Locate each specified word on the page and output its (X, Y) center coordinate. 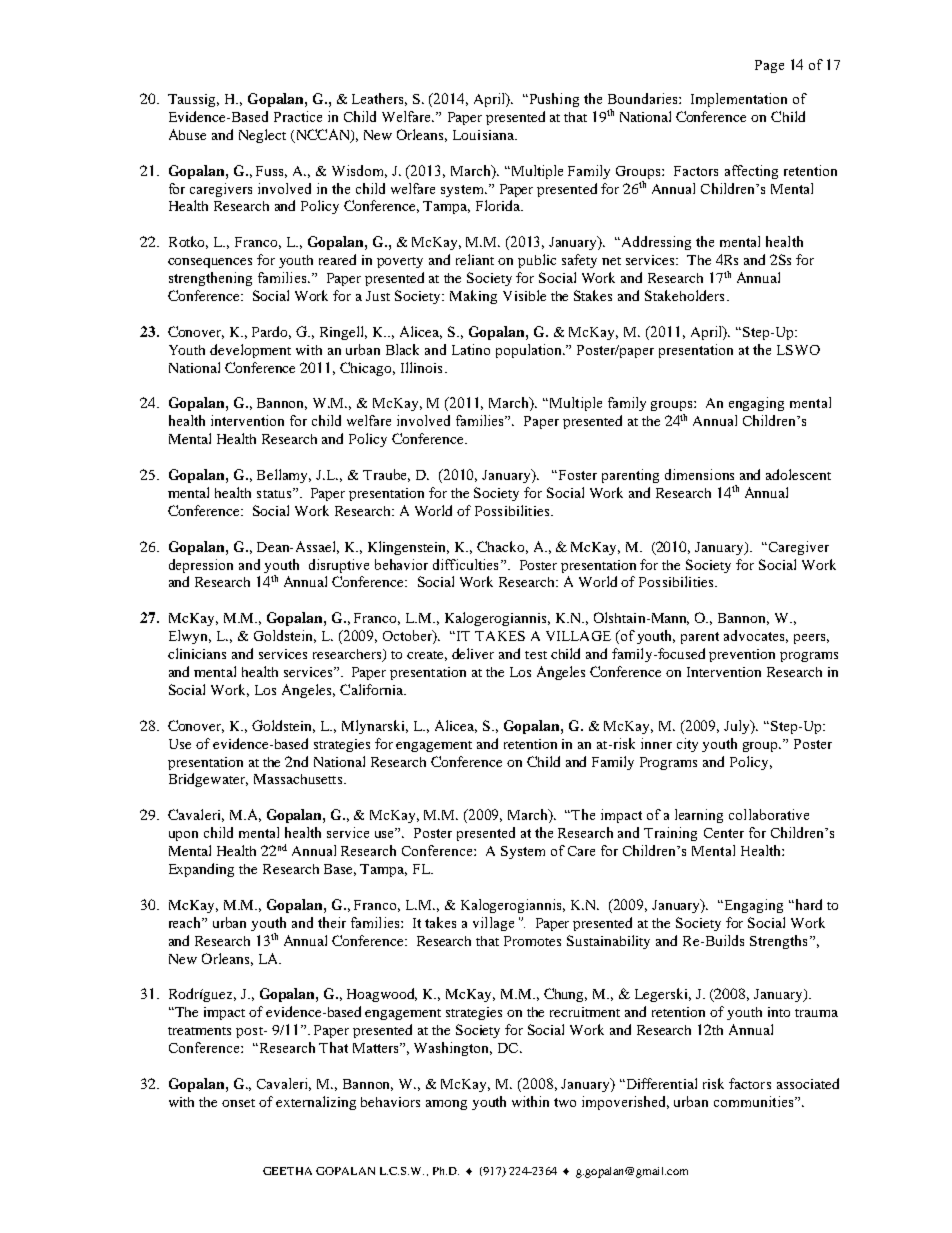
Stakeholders (684, 295)
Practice (298, 116)
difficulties (465, 564)
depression (201, 566)
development (250, 351)
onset (238, 1103)
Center (724, 833)
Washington (453, 1049)
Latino (471, 349)
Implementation (739, 100)
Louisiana (484, 135)
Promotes (532, 941)
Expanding (201, 870)
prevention (742, 655)
